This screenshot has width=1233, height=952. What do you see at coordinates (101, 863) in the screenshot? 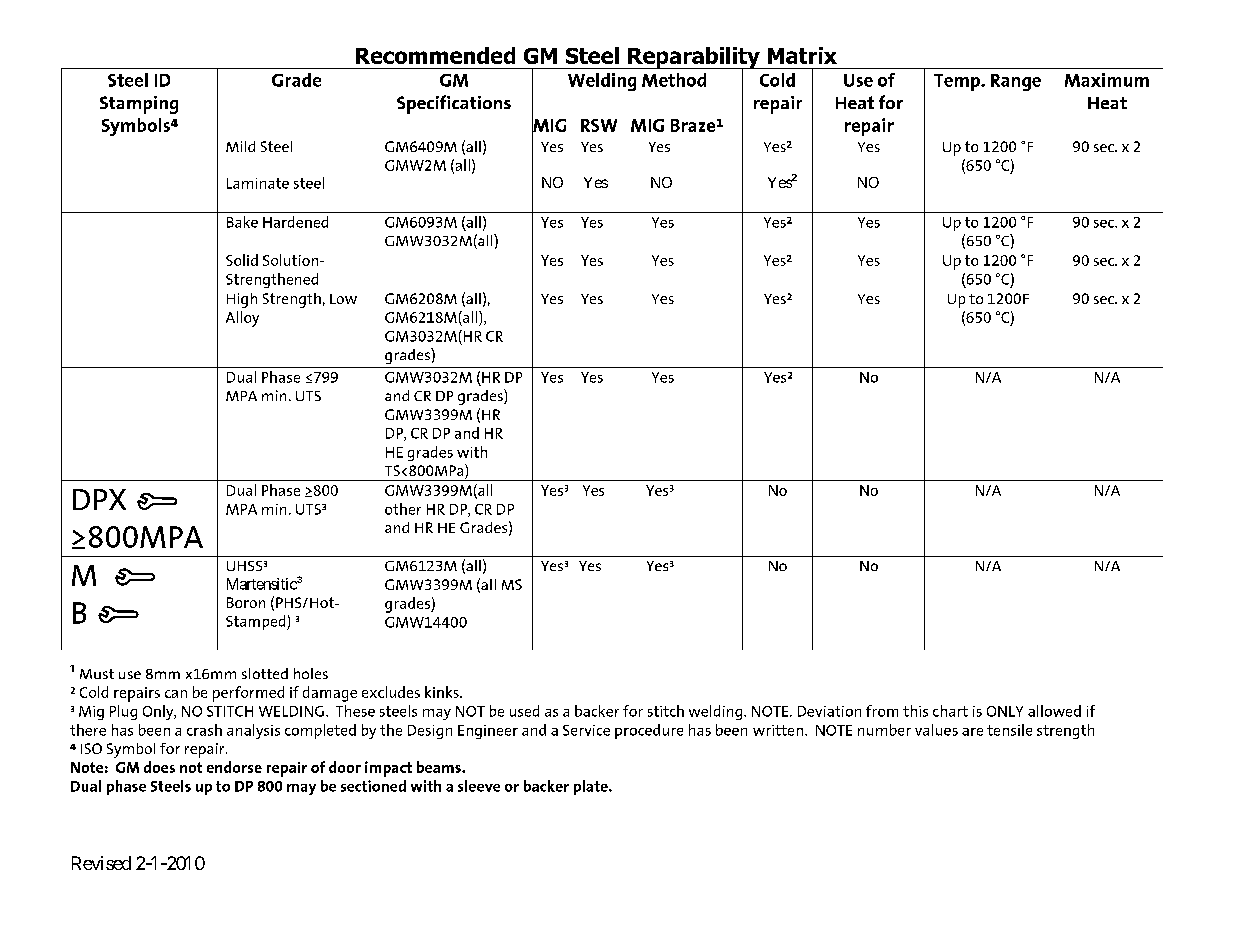
I see `Revised` at bounding box center [101, 863].
